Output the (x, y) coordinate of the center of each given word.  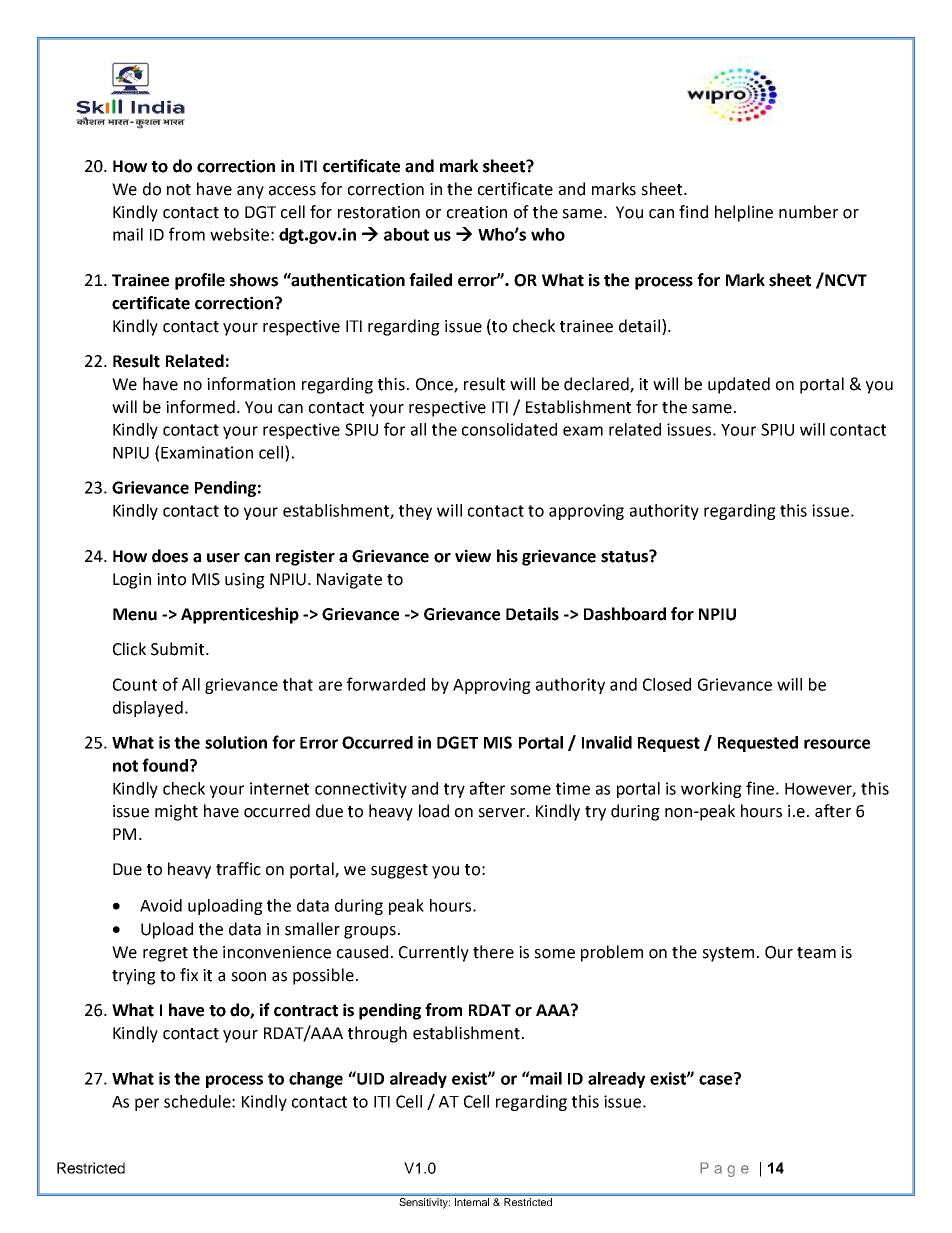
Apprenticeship (240, 615)
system (728, 954)
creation (477, 212)
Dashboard (625, 614)
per (147, 1104)
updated (739, 385)
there (493, 952)
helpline (744, 213)
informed (200, 407)
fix (189, 974)
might (176, 812)
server (503, 813)
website (239, 234)
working (711, 790)
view (473, 556)
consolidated (509, 429)
